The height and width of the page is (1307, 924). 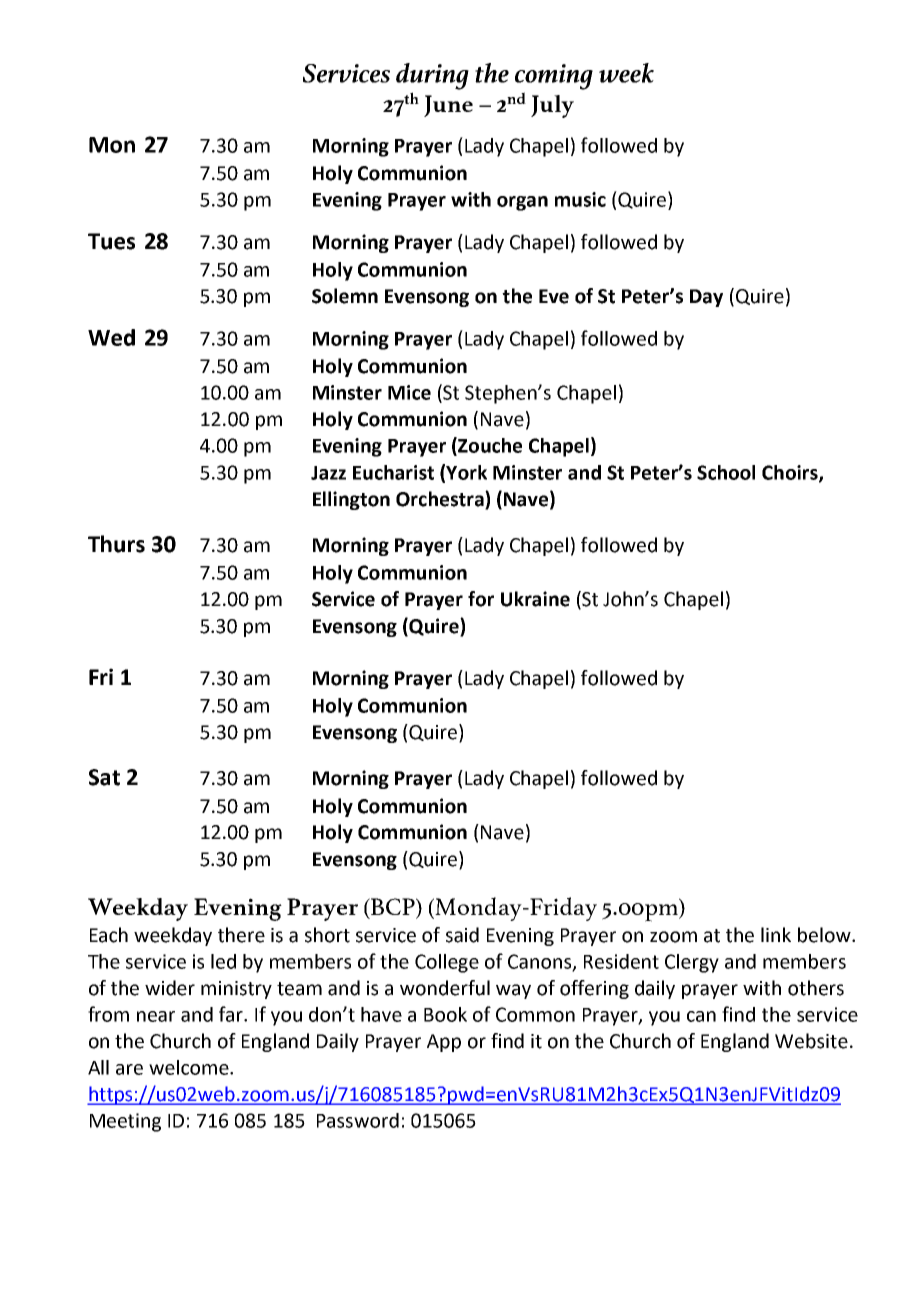 What do you see at coordinates (481, 599) in the page?
I see `for` at bounding box center [481, 599].
